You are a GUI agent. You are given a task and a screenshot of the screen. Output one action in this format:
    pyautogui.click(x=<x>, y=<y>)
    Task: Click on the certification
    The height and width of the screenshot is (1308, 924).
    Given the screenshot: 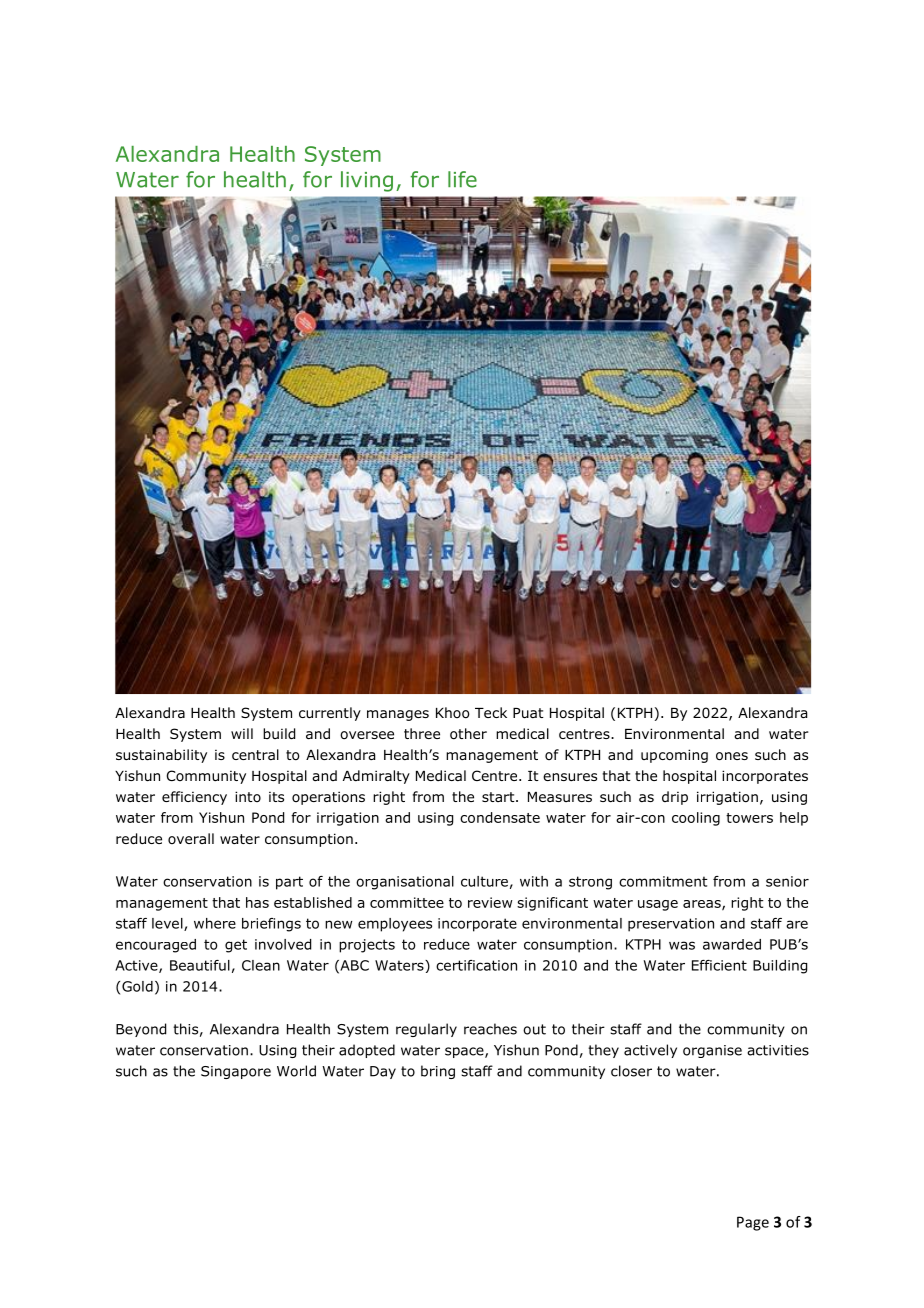 What is the action you would take?
    pyautogui.click(x=476, y=965)
